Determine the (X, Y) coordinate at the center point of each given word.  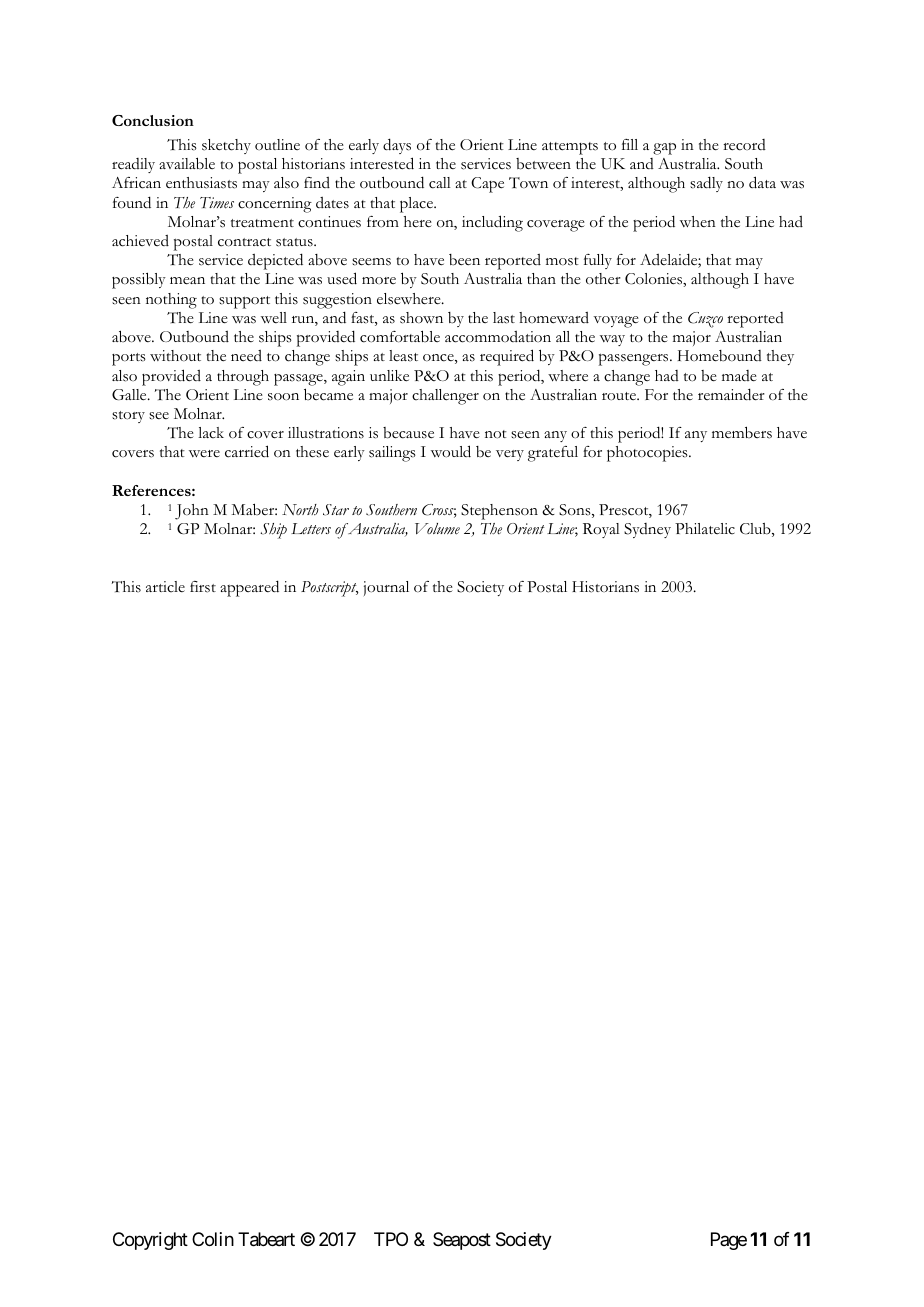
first (203, 587)
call (440, 183)
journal (386, 588)
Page (729, 1241)
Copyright (150, 1241)
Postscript (330, 589)
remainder (731, 394)
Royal (601, 530)
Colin (213, 1239)
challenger (445, 397)
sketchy (226, 146)
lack (211, 433)
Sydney (647, 530)
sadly (706, 184)
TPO (391, 1239)
